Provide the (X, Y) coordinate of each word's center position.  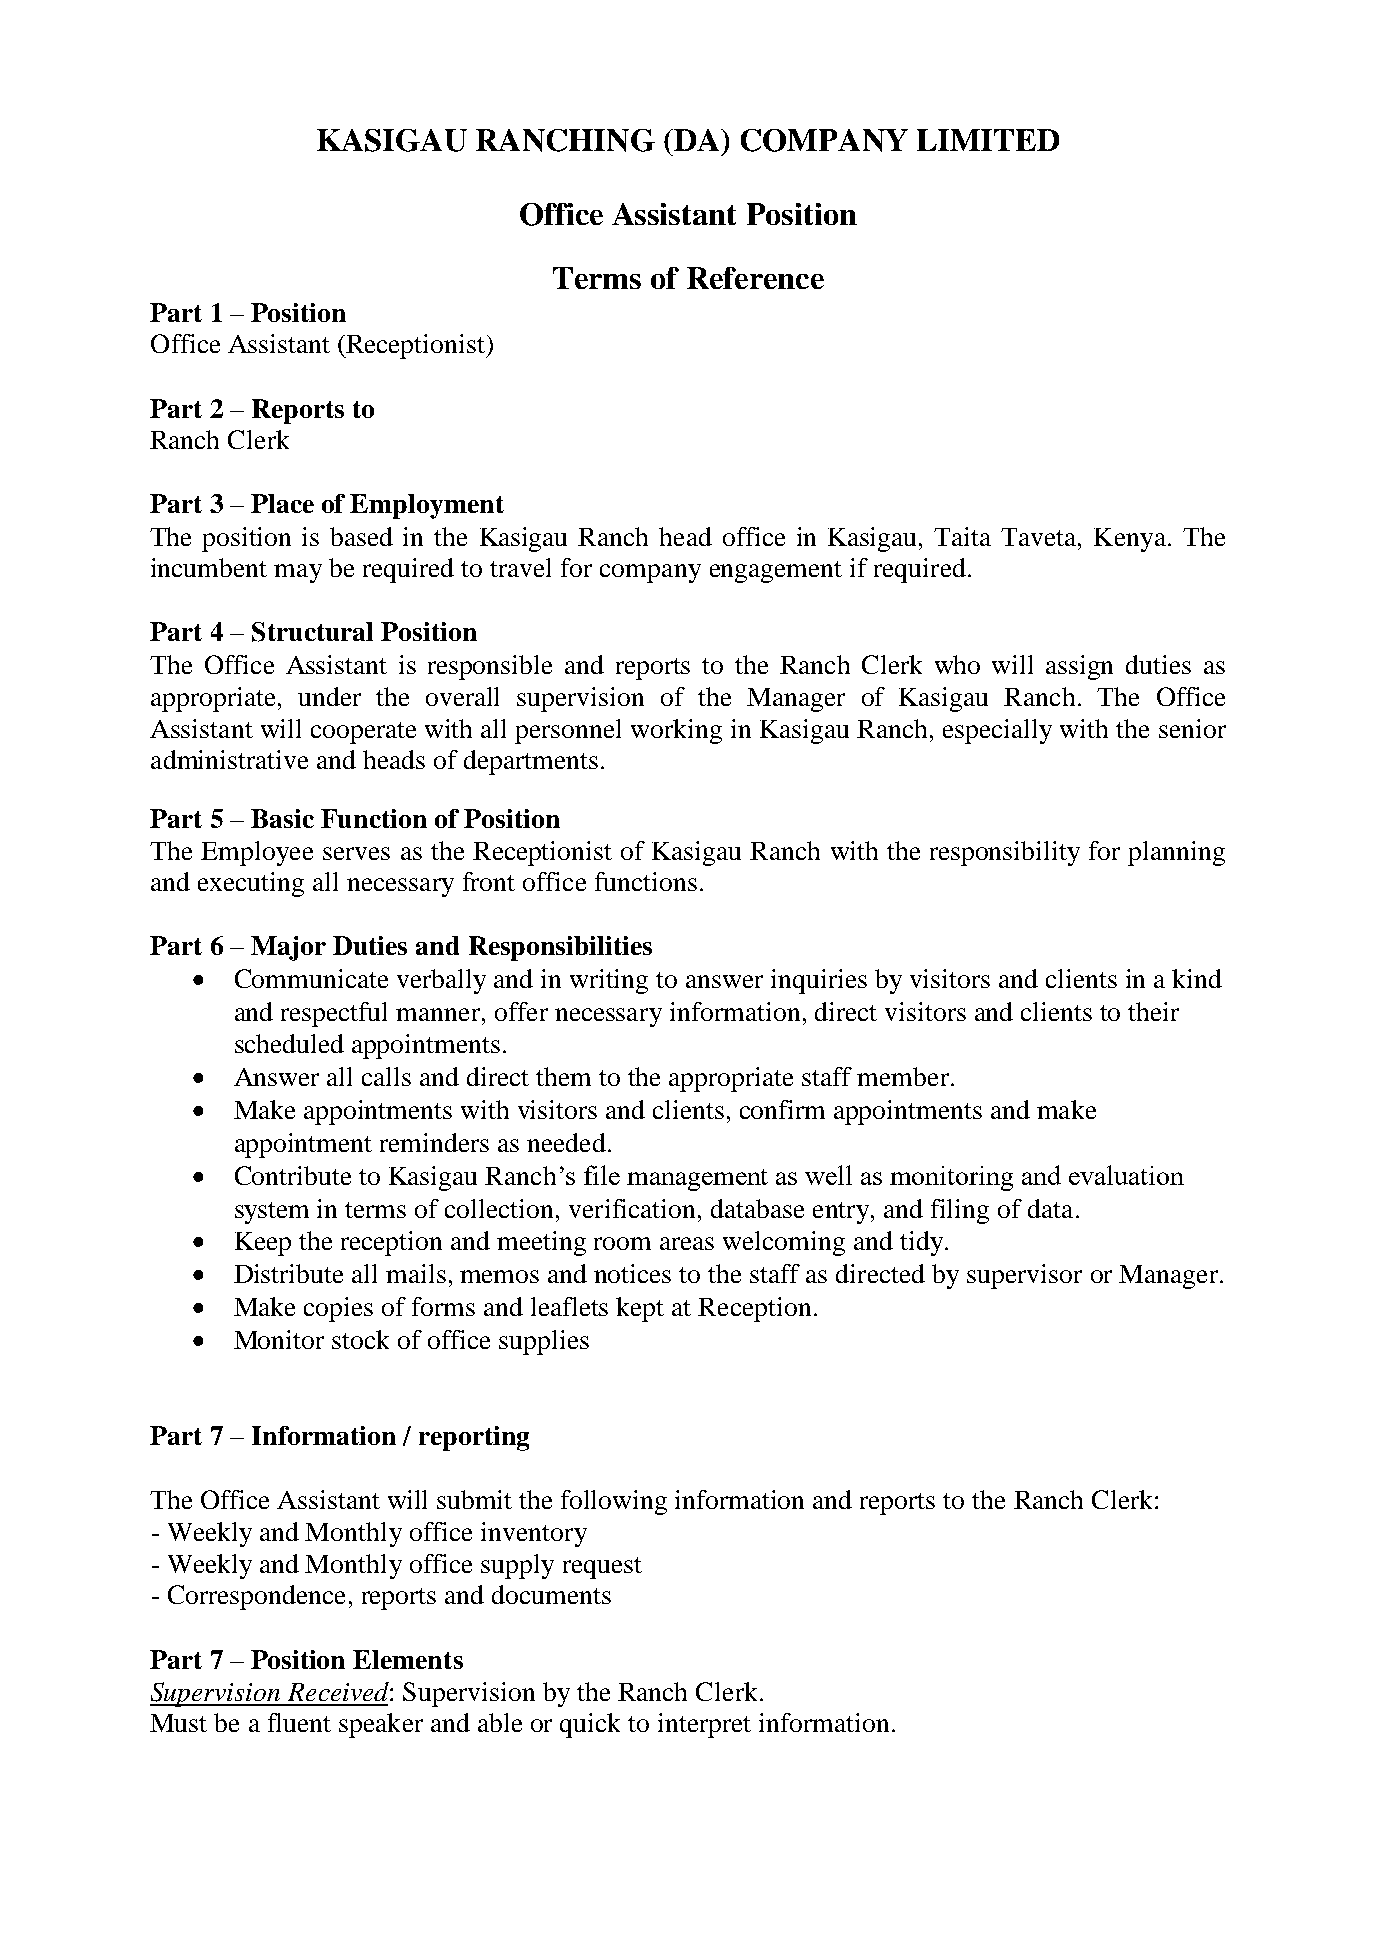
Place (282, 503)
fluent (299, 1722)
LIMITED (988, 140)
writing (609, 981)
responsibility (1005, 853)
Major (288, 948)
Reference (755, 278)
